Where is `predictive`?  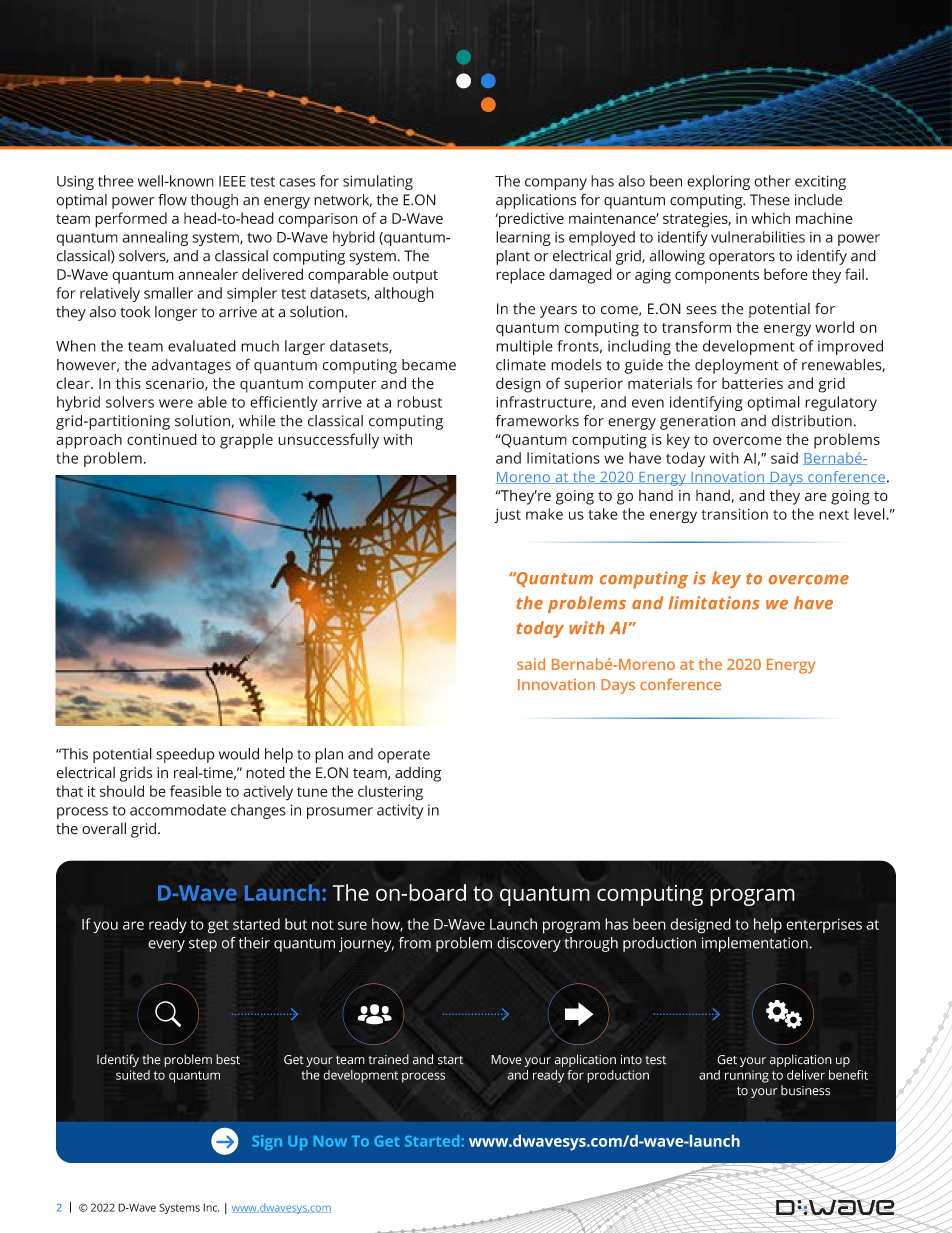
predictive is located at coordinates (530, 220).
